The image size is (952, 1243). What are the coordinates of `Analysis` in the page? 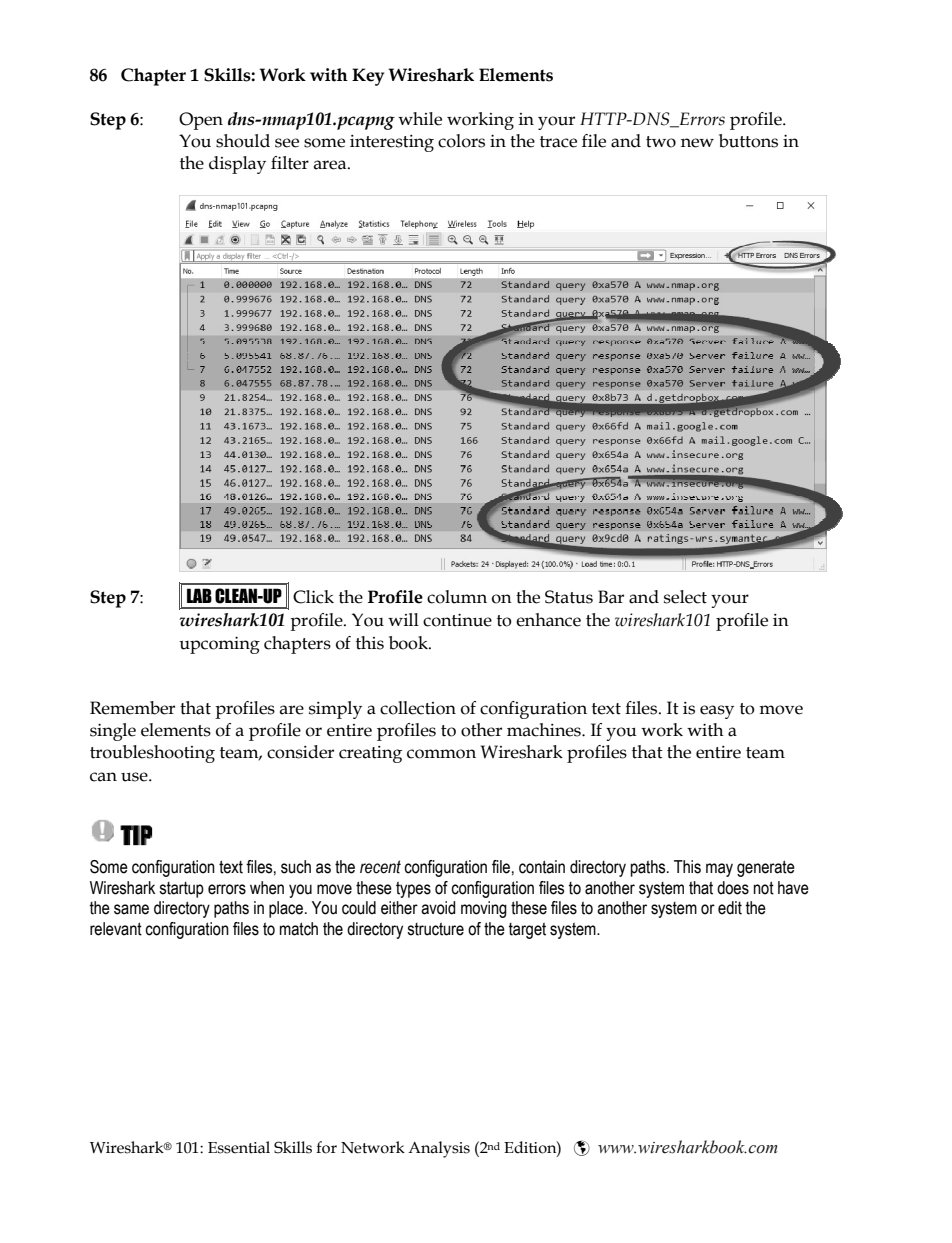 It's located at (439, 1149).
